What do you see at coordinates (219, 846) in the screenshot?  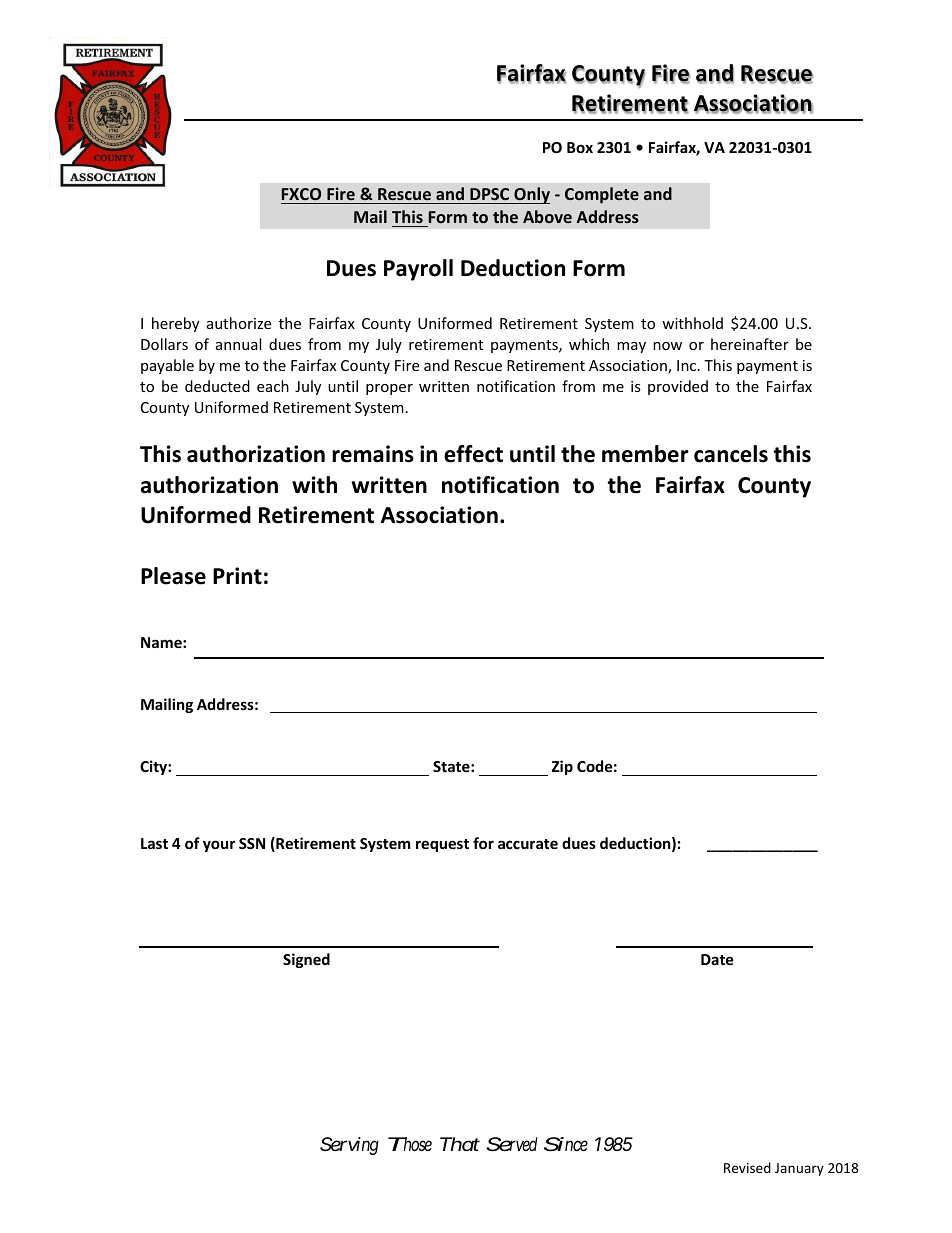 I see `your` at bounding box center [219, 846].
